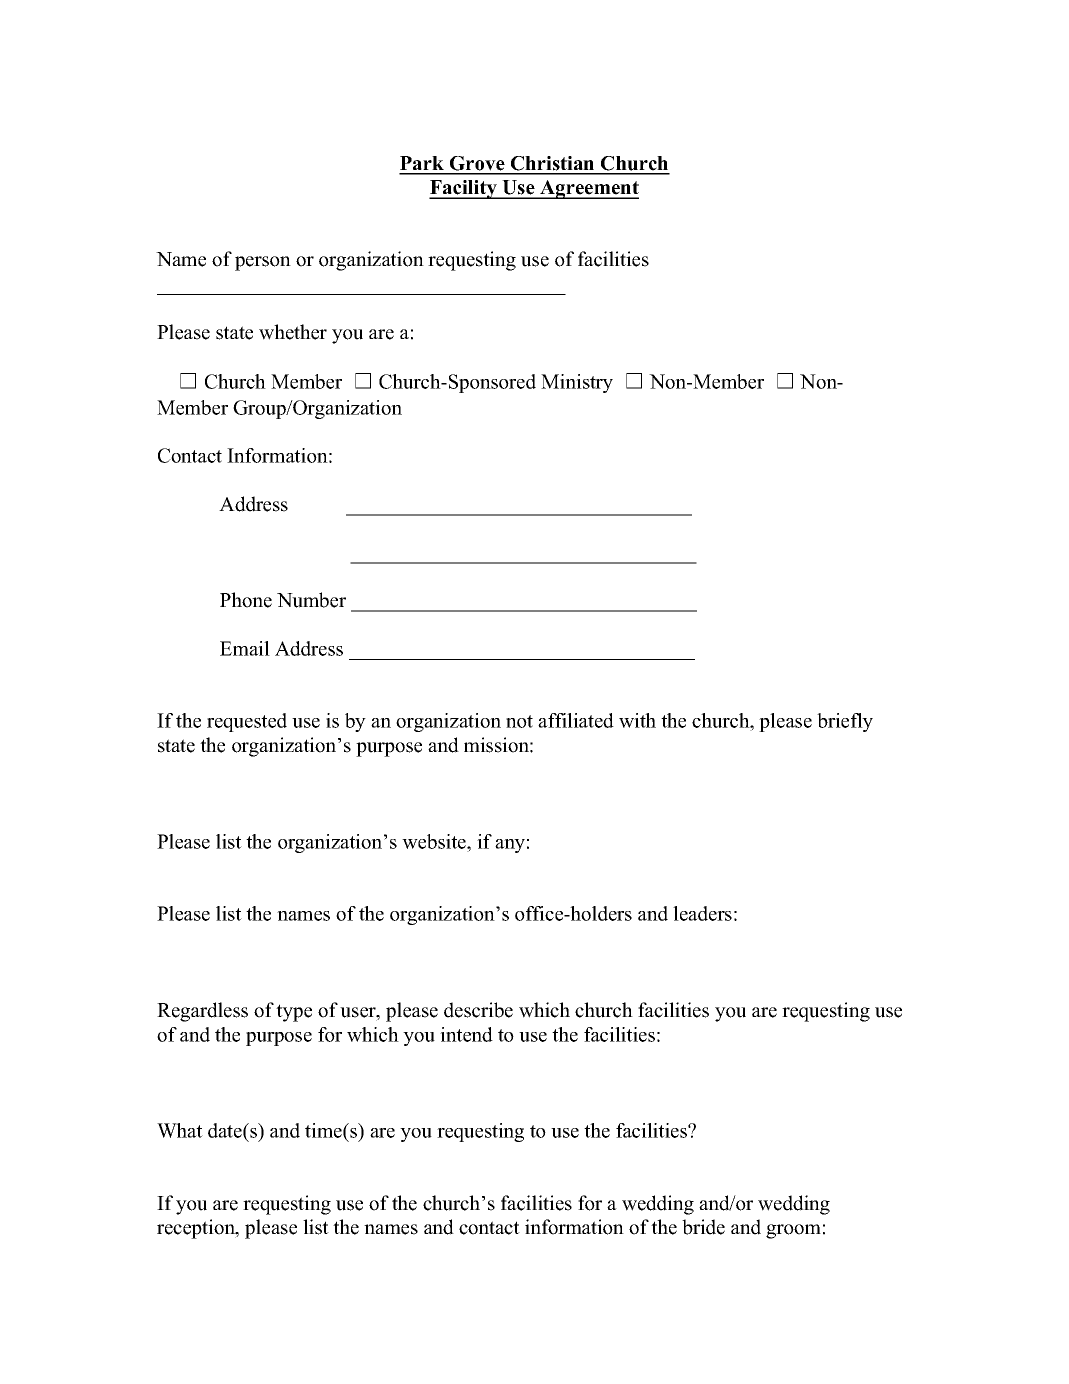  What do you see at coordinates (180, 1130) in the screenshot?
I see `What` at bounding box center [180, 1130].
